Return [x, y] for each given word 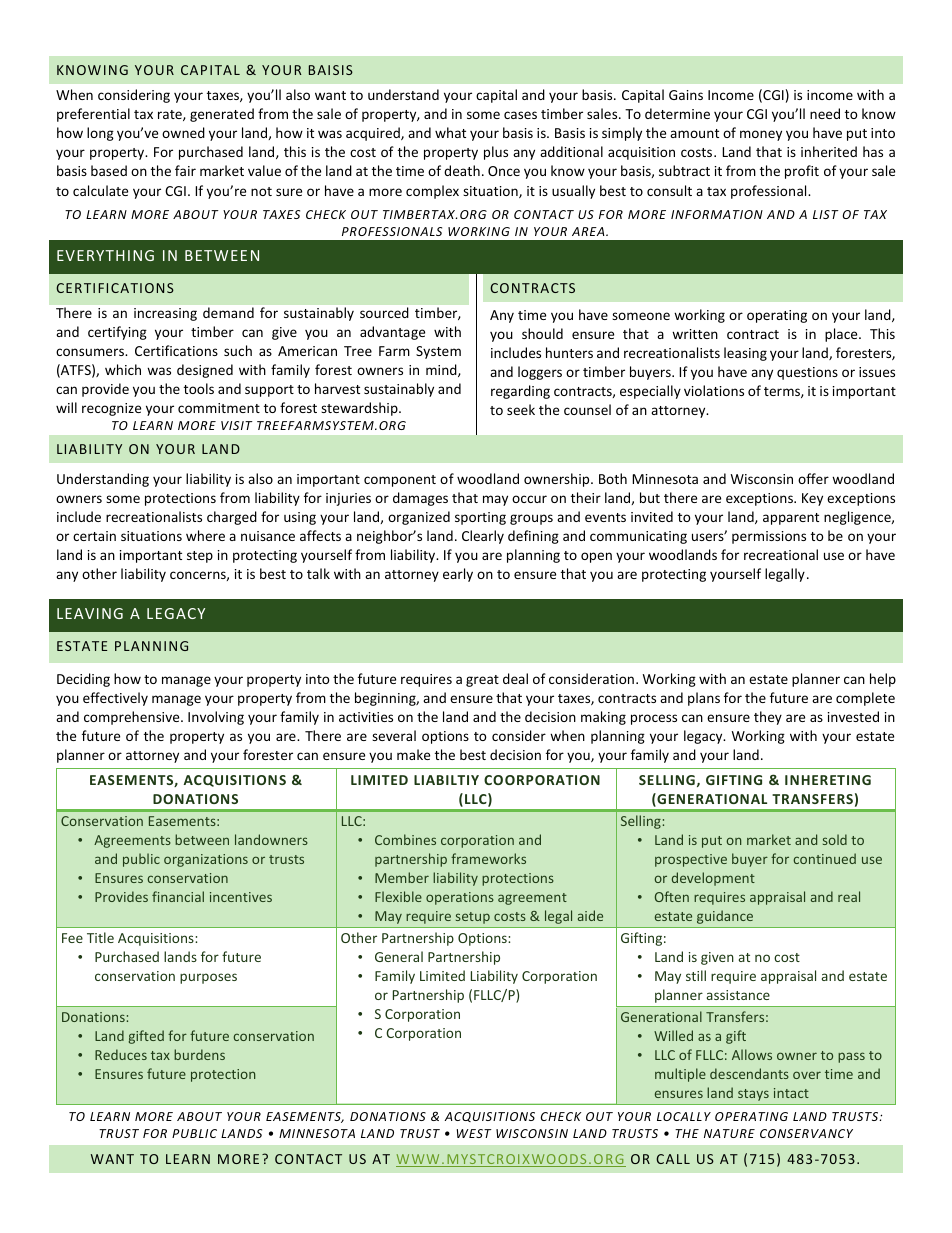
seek [521, 409]
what [450, 132]
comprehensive [133, 718]
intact [791, 1093]
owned [183, 132]
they [768, 718]
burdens [199, 1054]
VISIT [237, 425]
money [761, 135]
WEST [474, 1133]
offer [813, 478]
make [413, 754]
